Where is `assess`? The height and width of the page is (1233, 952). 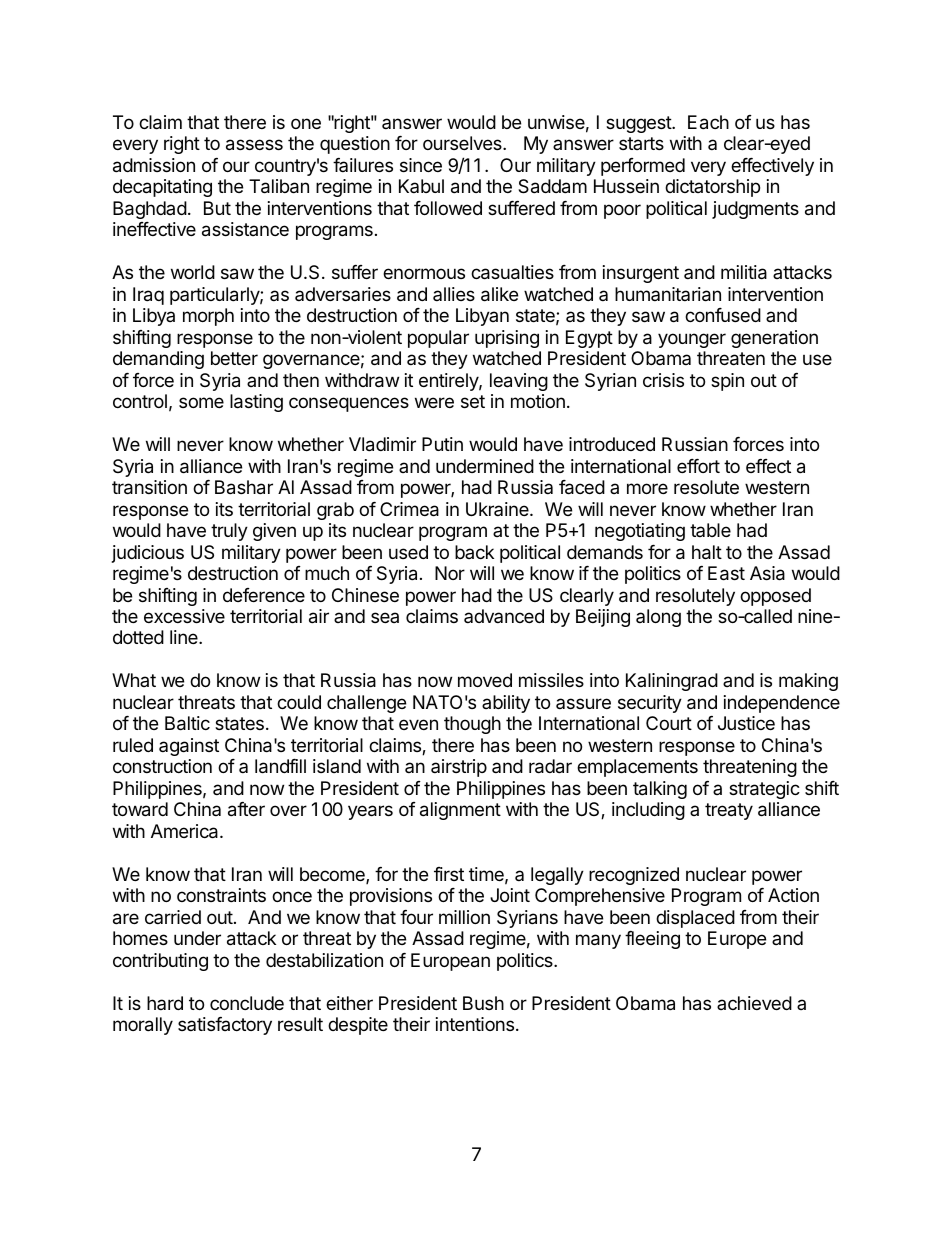 assess is located at coordinates (254, 145).
